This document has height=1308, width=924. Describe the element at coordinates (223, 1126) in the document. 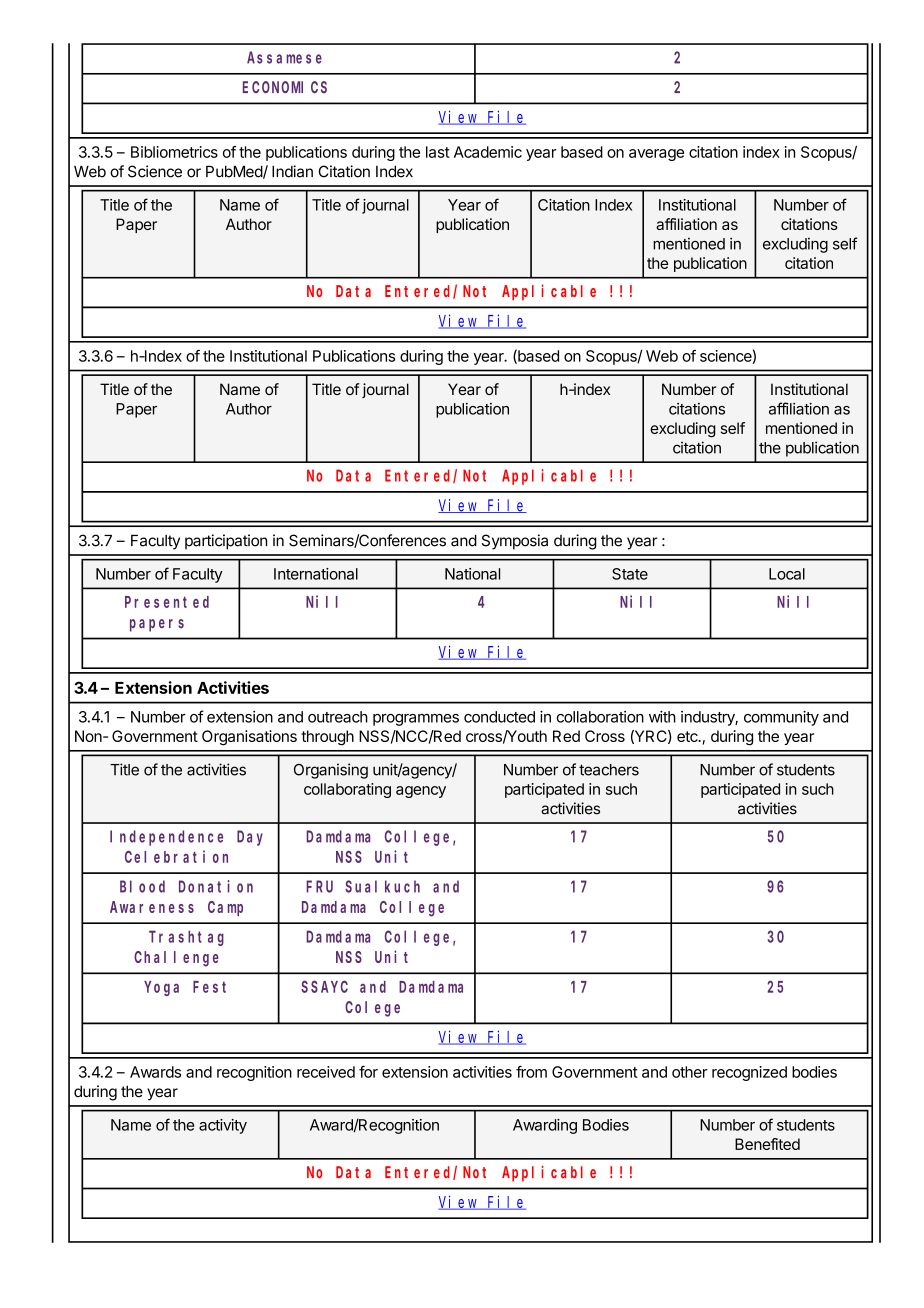

I see `activity` at that location.
